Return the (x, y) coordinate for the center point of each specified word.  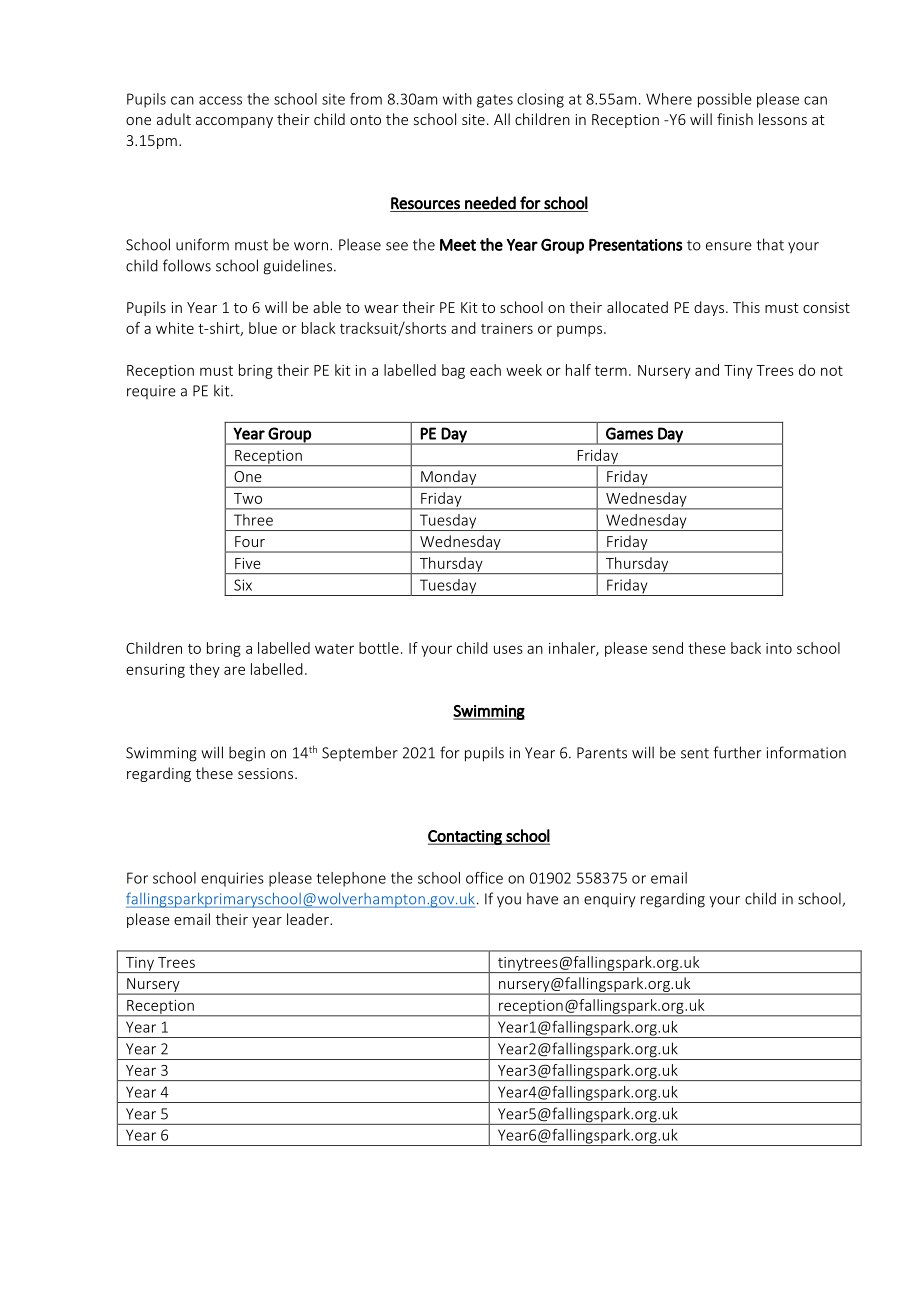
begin (247, 754)
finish (735, 119)
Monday (449, 479)
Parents (602, 753)
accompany (234, 122)
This (746, 307)
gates (495, 101)
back (746, 648)
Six (243, 585)
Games (629, 433)
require (151, 392)
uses (508, 649)
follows (187, 265)
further (737, 752)
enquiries (232, 879)
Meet (458, 245)
